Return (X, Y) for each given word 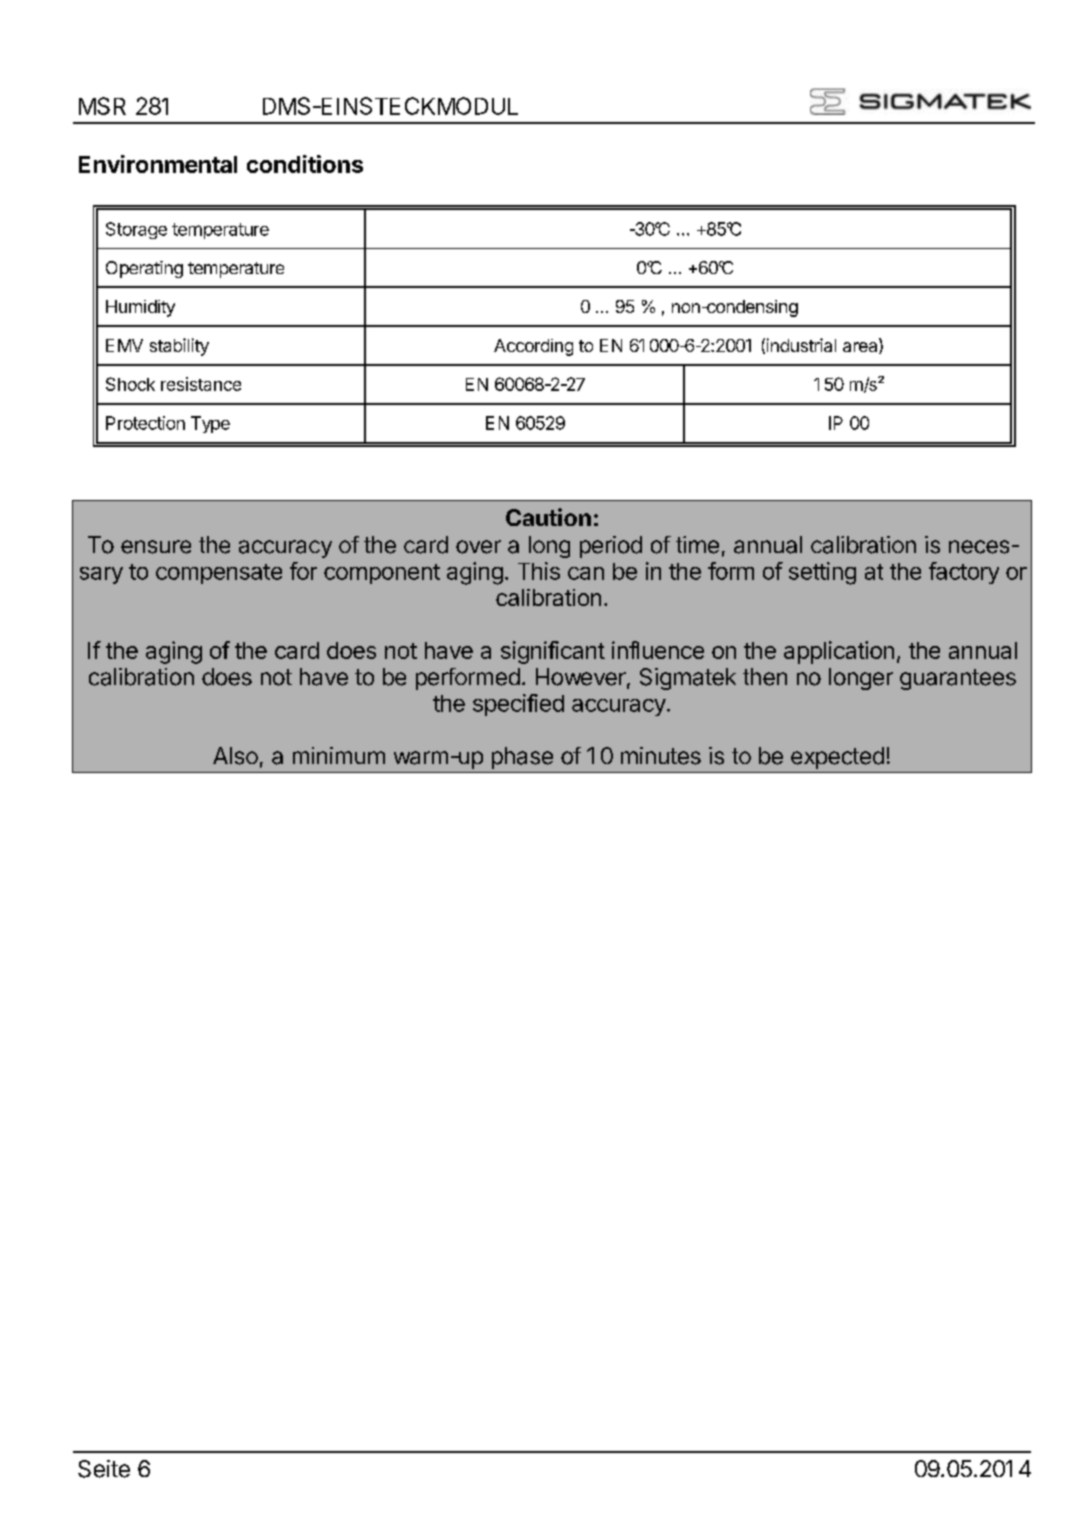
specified (518, 705)
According (533, 347)
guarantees (958, 679)
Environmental (158, 164)
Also (235, 756)
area (861, 348)
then (765, 677)
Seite (104, 1469)
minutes (661, 756)
